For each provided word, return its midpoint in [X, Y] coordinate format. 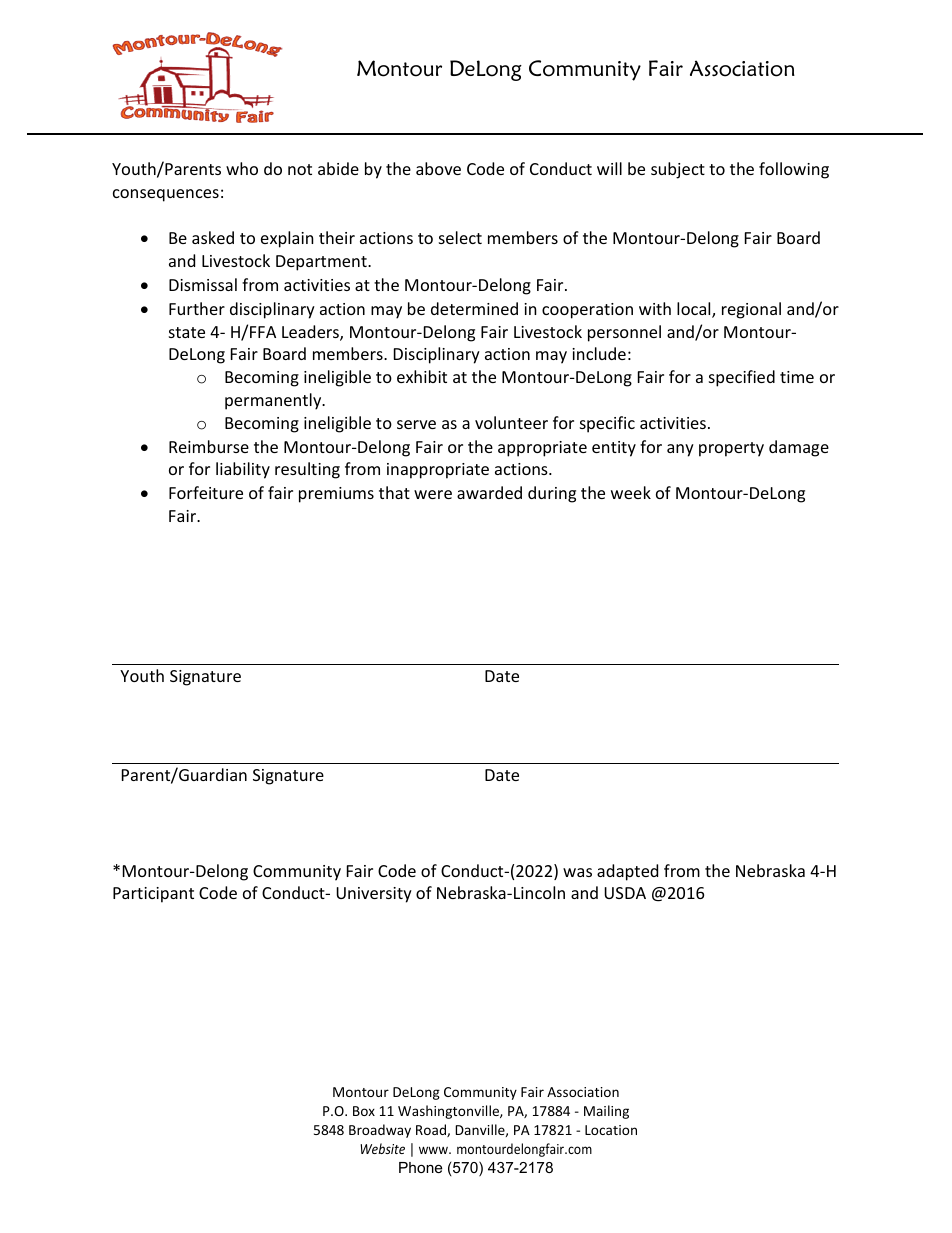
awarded [489, 492]
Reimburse [209, 446]
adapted [627, 872]
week [631, 492]
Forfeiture [206, 492]
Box [364, 1111]
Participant [153, 895]
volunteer [511, 422]
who [242, 168]
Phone [420, 1167]
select [460, 237]
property [731, 449]
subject [678, 170]
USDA [625, 893]
